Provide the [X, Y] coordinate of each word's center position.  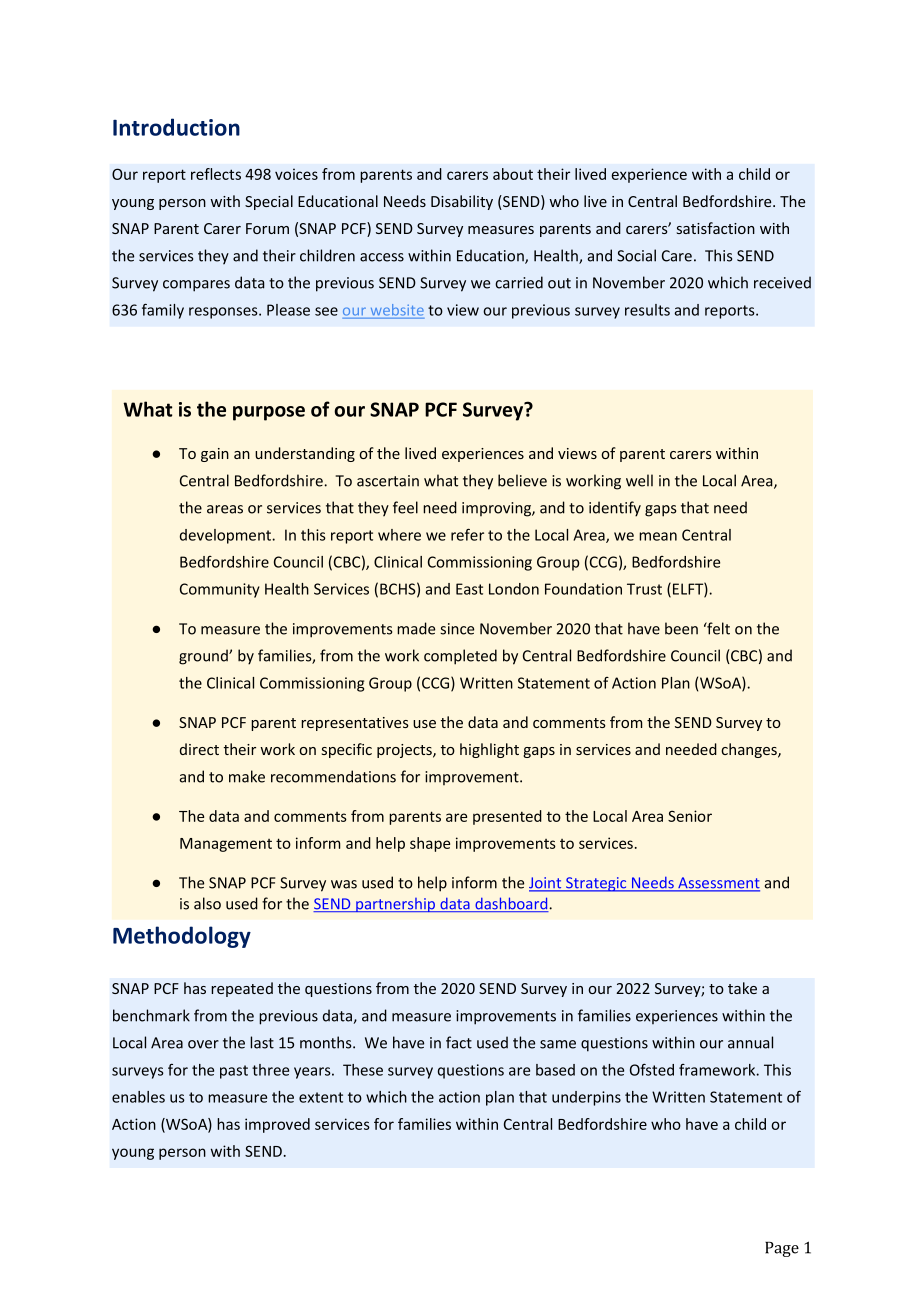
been [681, 628]
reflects [216, 174]
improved [277, 1125]
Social [636, 255]
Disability [462, 202]
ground [204, 657]
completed [460, 657]
